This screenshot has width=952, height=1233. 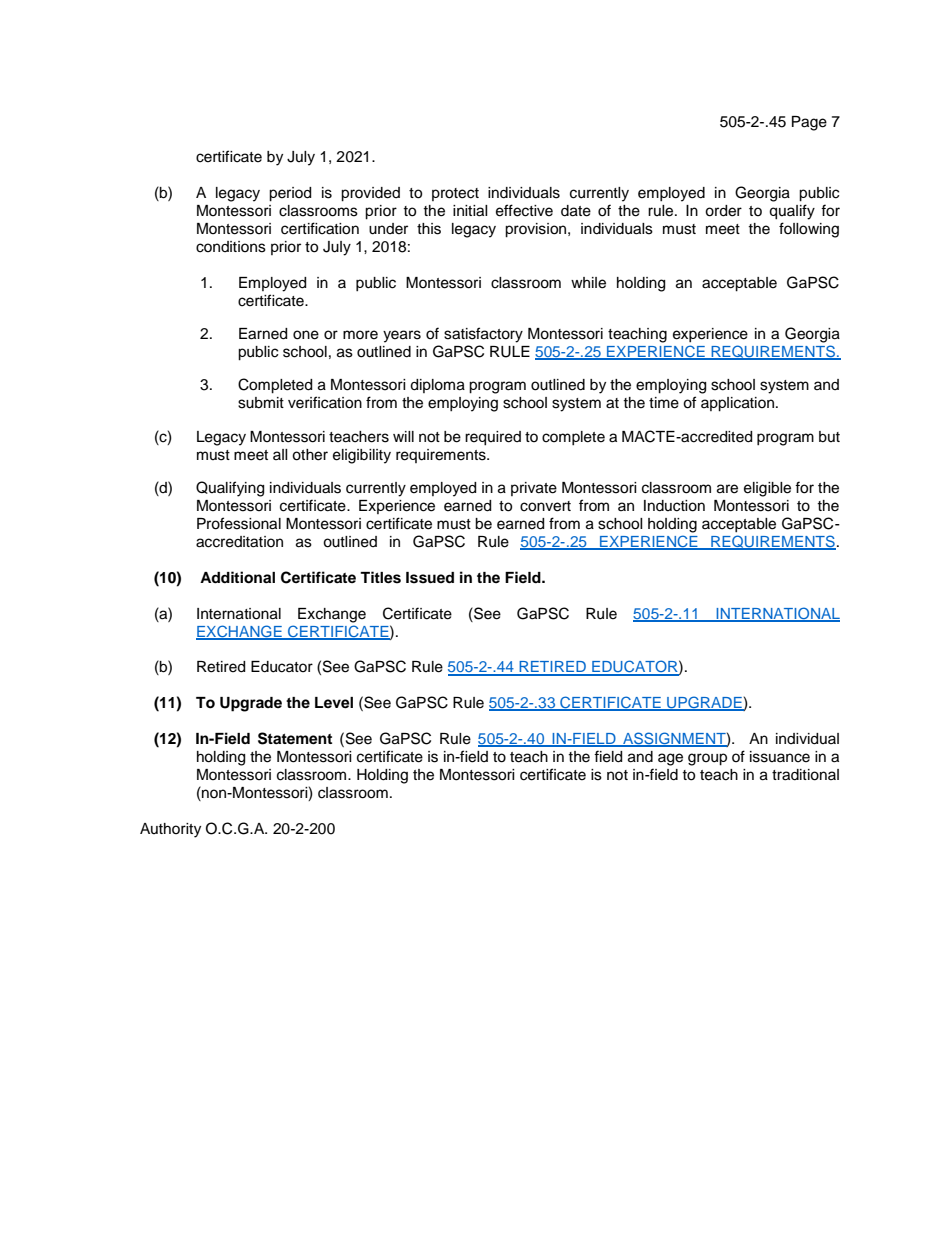 What do you see at coordinates (534, 489) in the screenshot?
I see `private` at bounding box center [534, 489].
